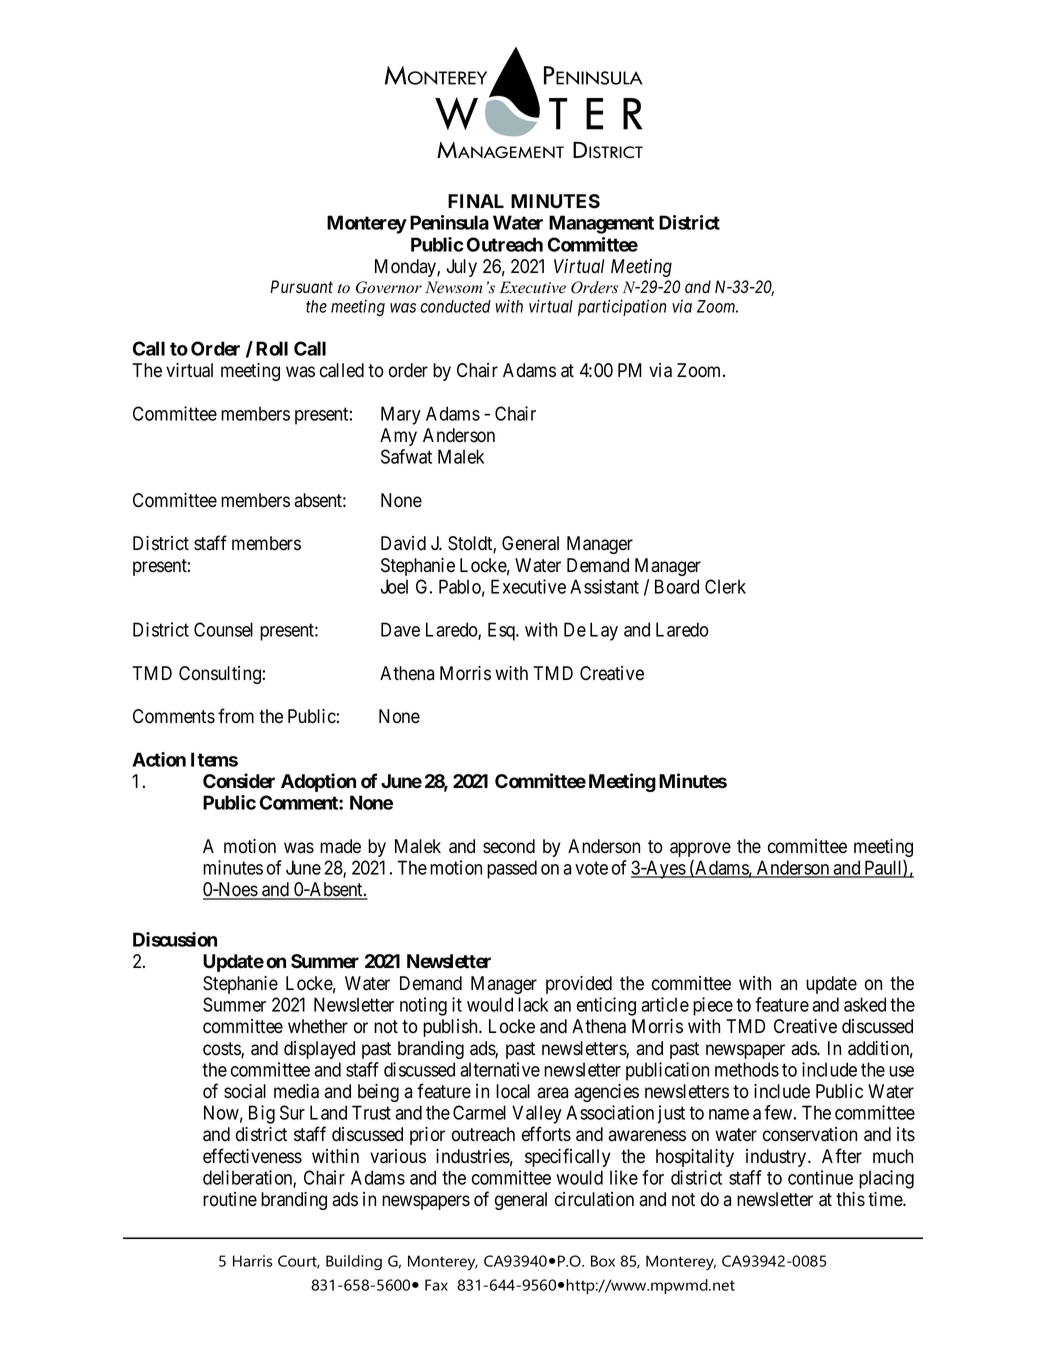 This image has height=1354, width=1046. I want to click on participation, so click(622, 307).
